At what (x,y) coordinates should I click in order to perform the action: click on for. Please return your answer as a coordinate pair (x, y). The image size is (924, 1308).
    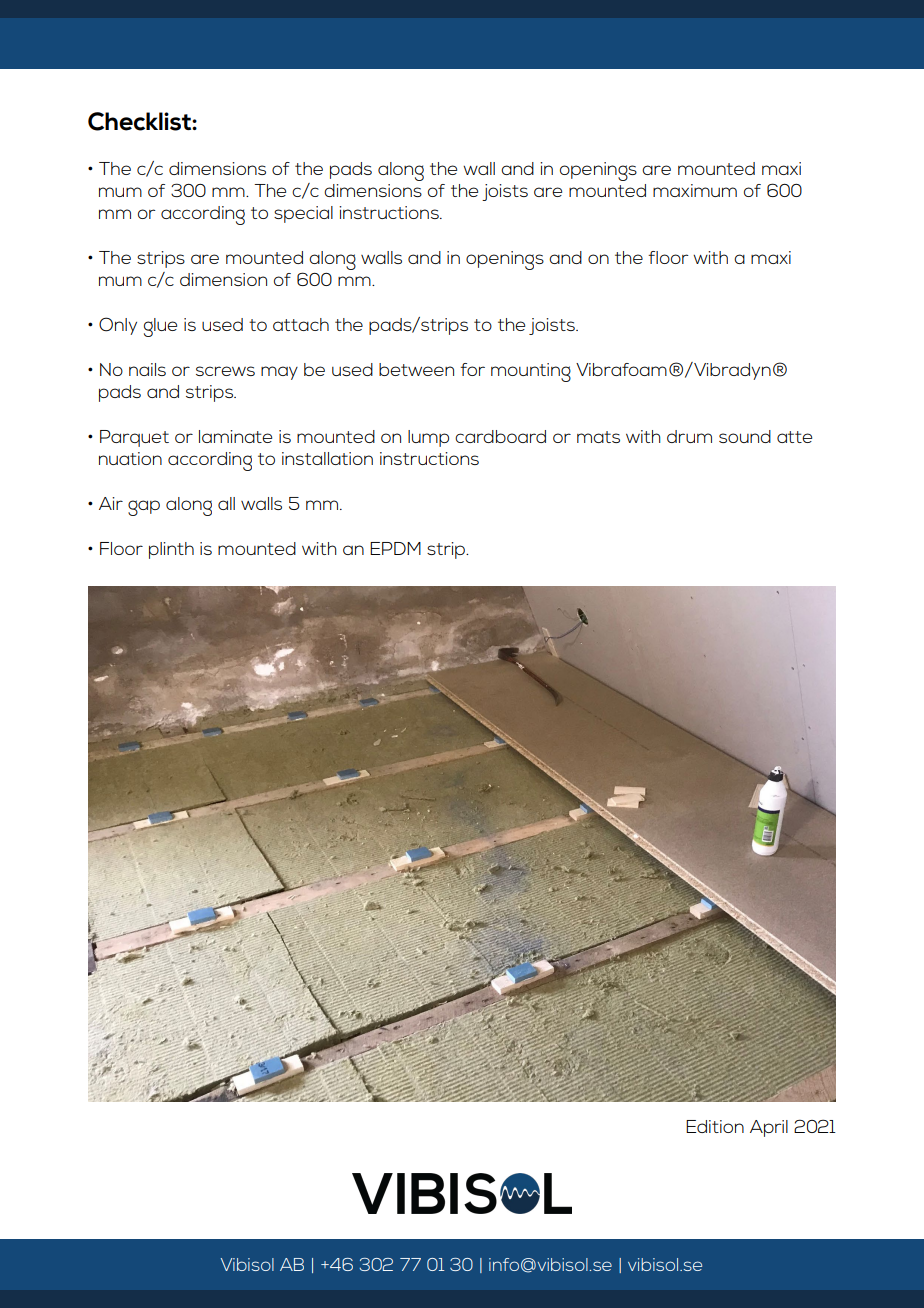
    Looking at the image, I should click on (472, 369).
